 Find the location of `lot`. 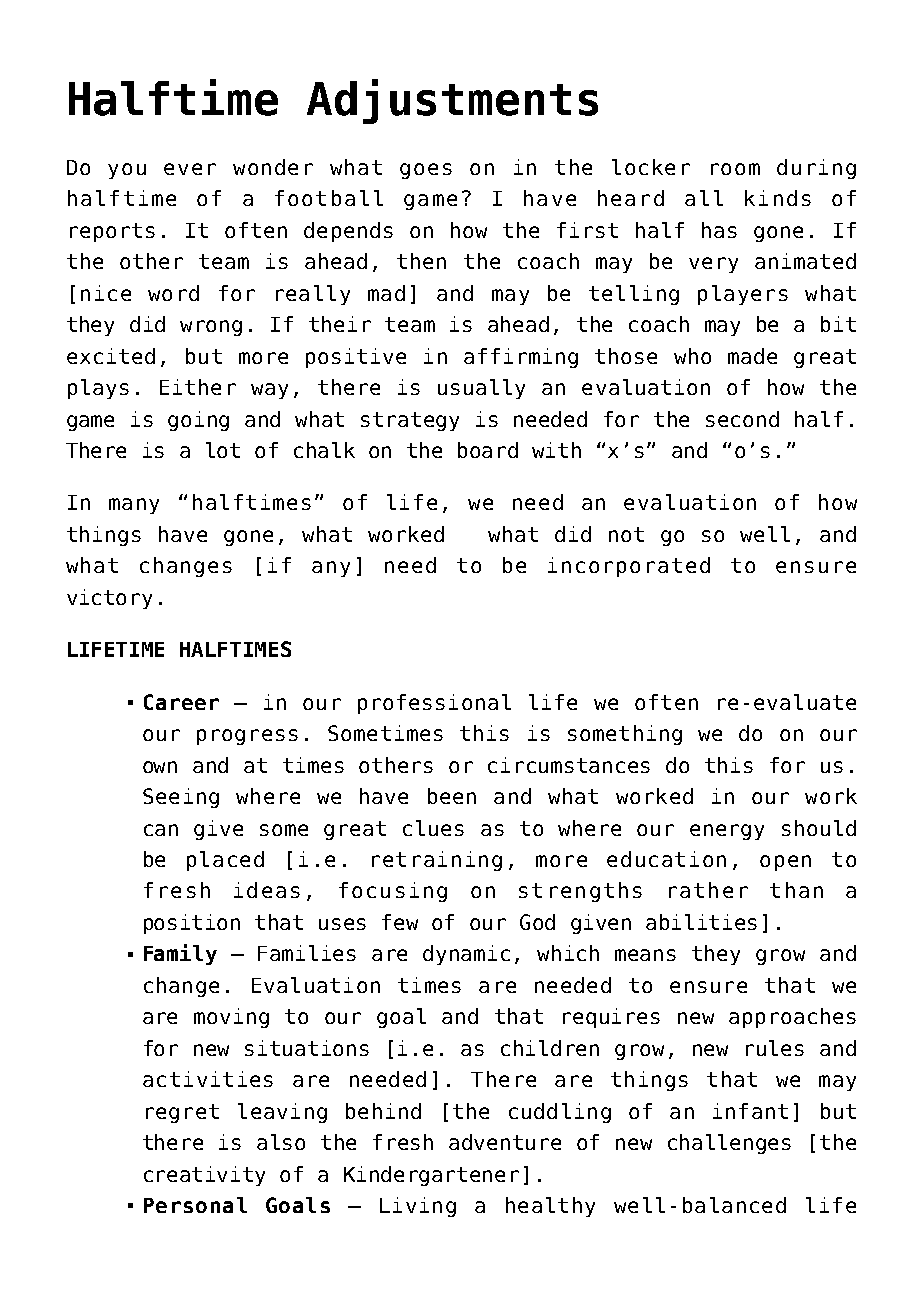

lot is located at coordinates (223, 450).
